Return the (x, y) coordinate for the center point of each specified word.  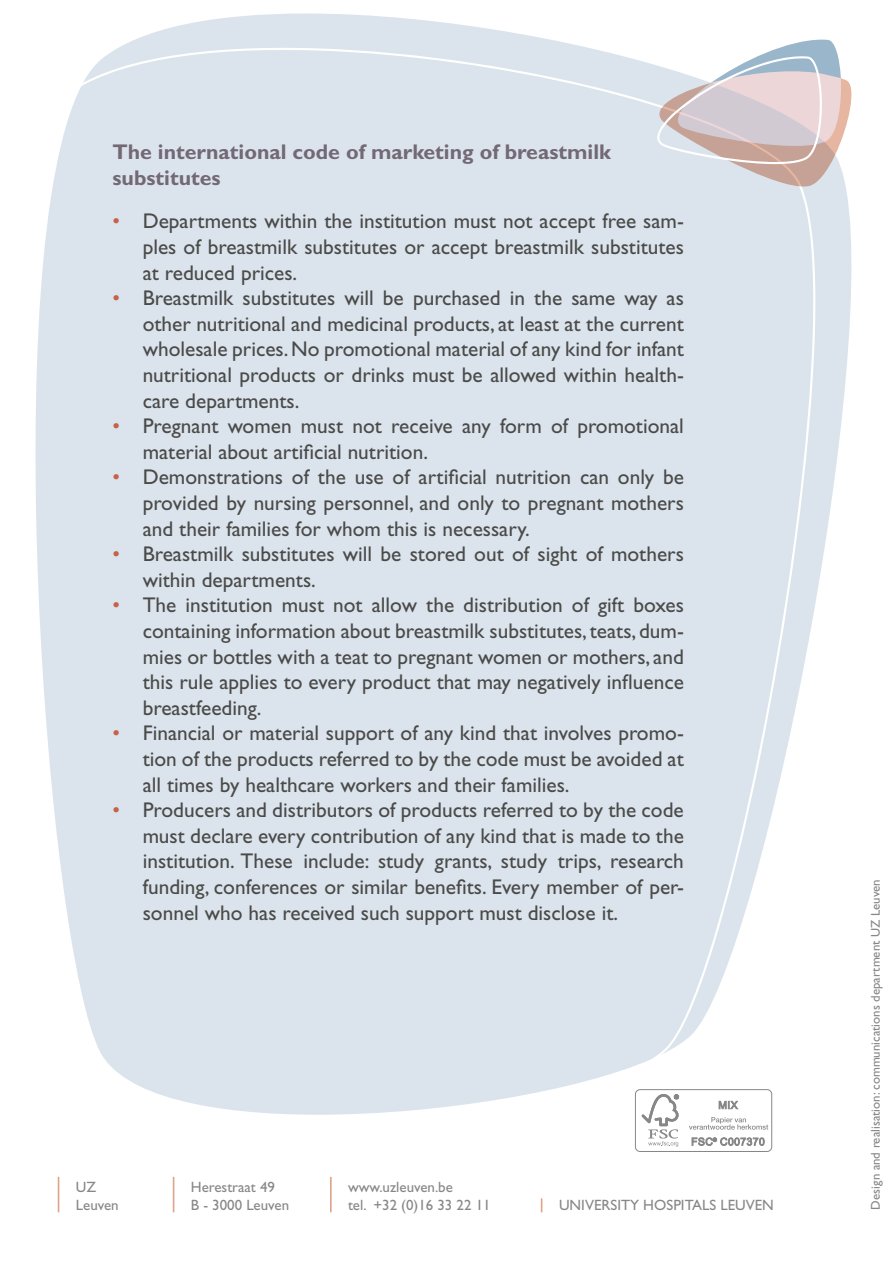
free (619, 220)
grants (461, 865)
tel (356, 1205)
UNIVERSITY (599, 1205)
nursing (285, 505)
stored (437, 553)
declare (221, 835)
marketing (422, 154)
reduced (200, 272)
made (603, 835)
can (594, 479)
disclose (561, 912)
